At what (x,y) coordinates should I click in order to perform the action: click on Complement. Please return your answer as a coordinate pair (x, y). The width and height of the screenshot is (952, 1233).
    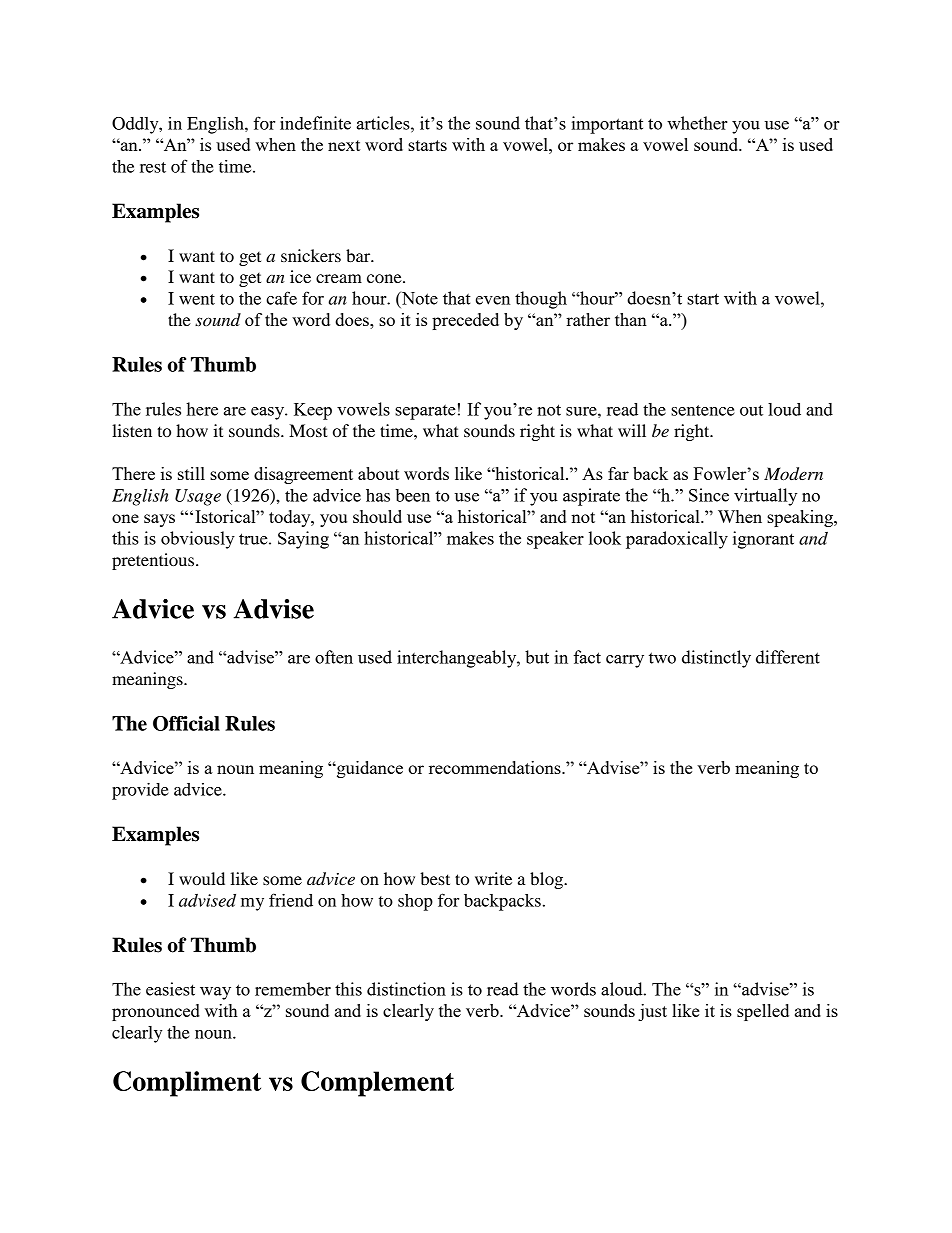
    Looking at the image, I should click on (377, 1084).
